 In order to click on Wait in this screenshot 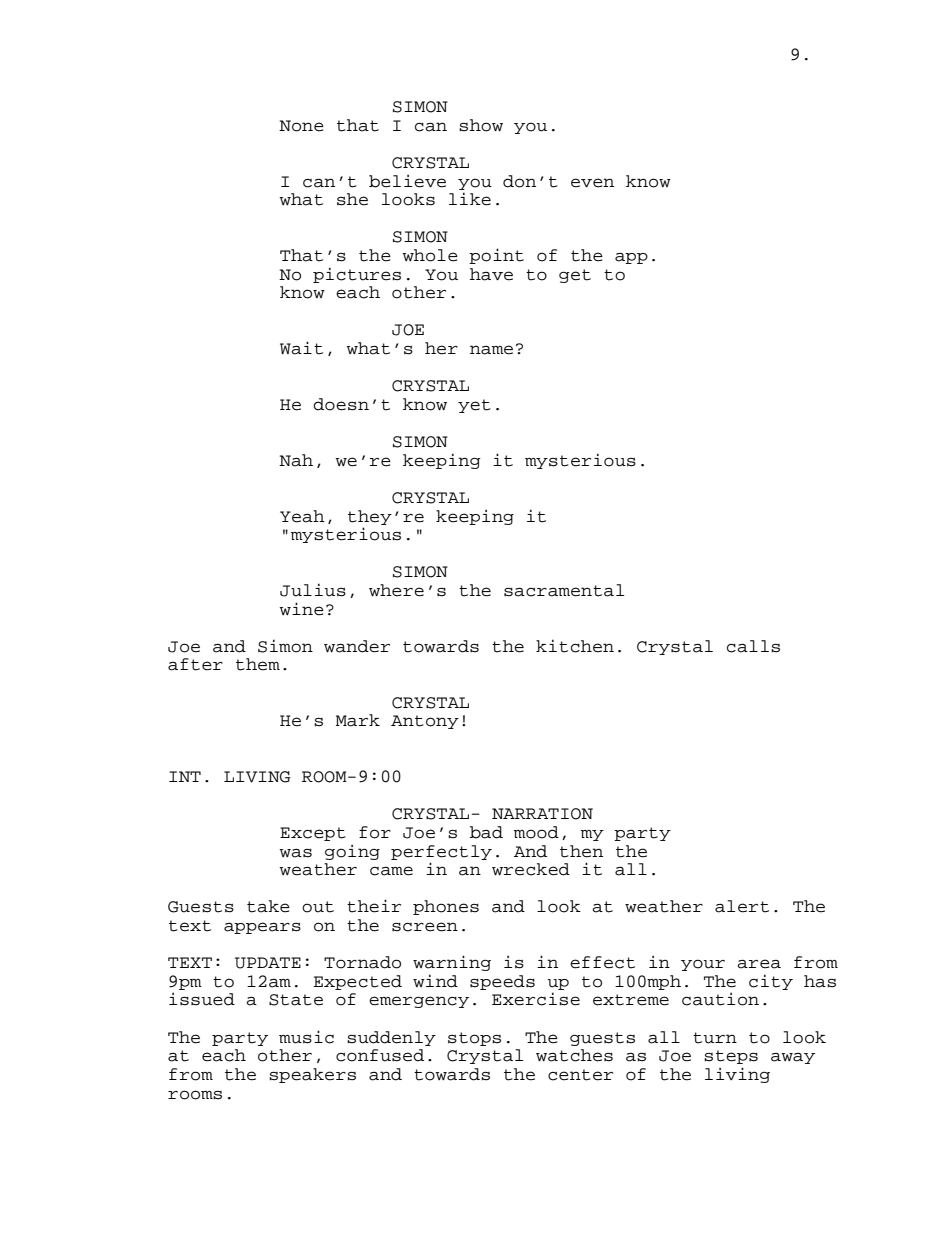, I will do `click(301, 348)`.
